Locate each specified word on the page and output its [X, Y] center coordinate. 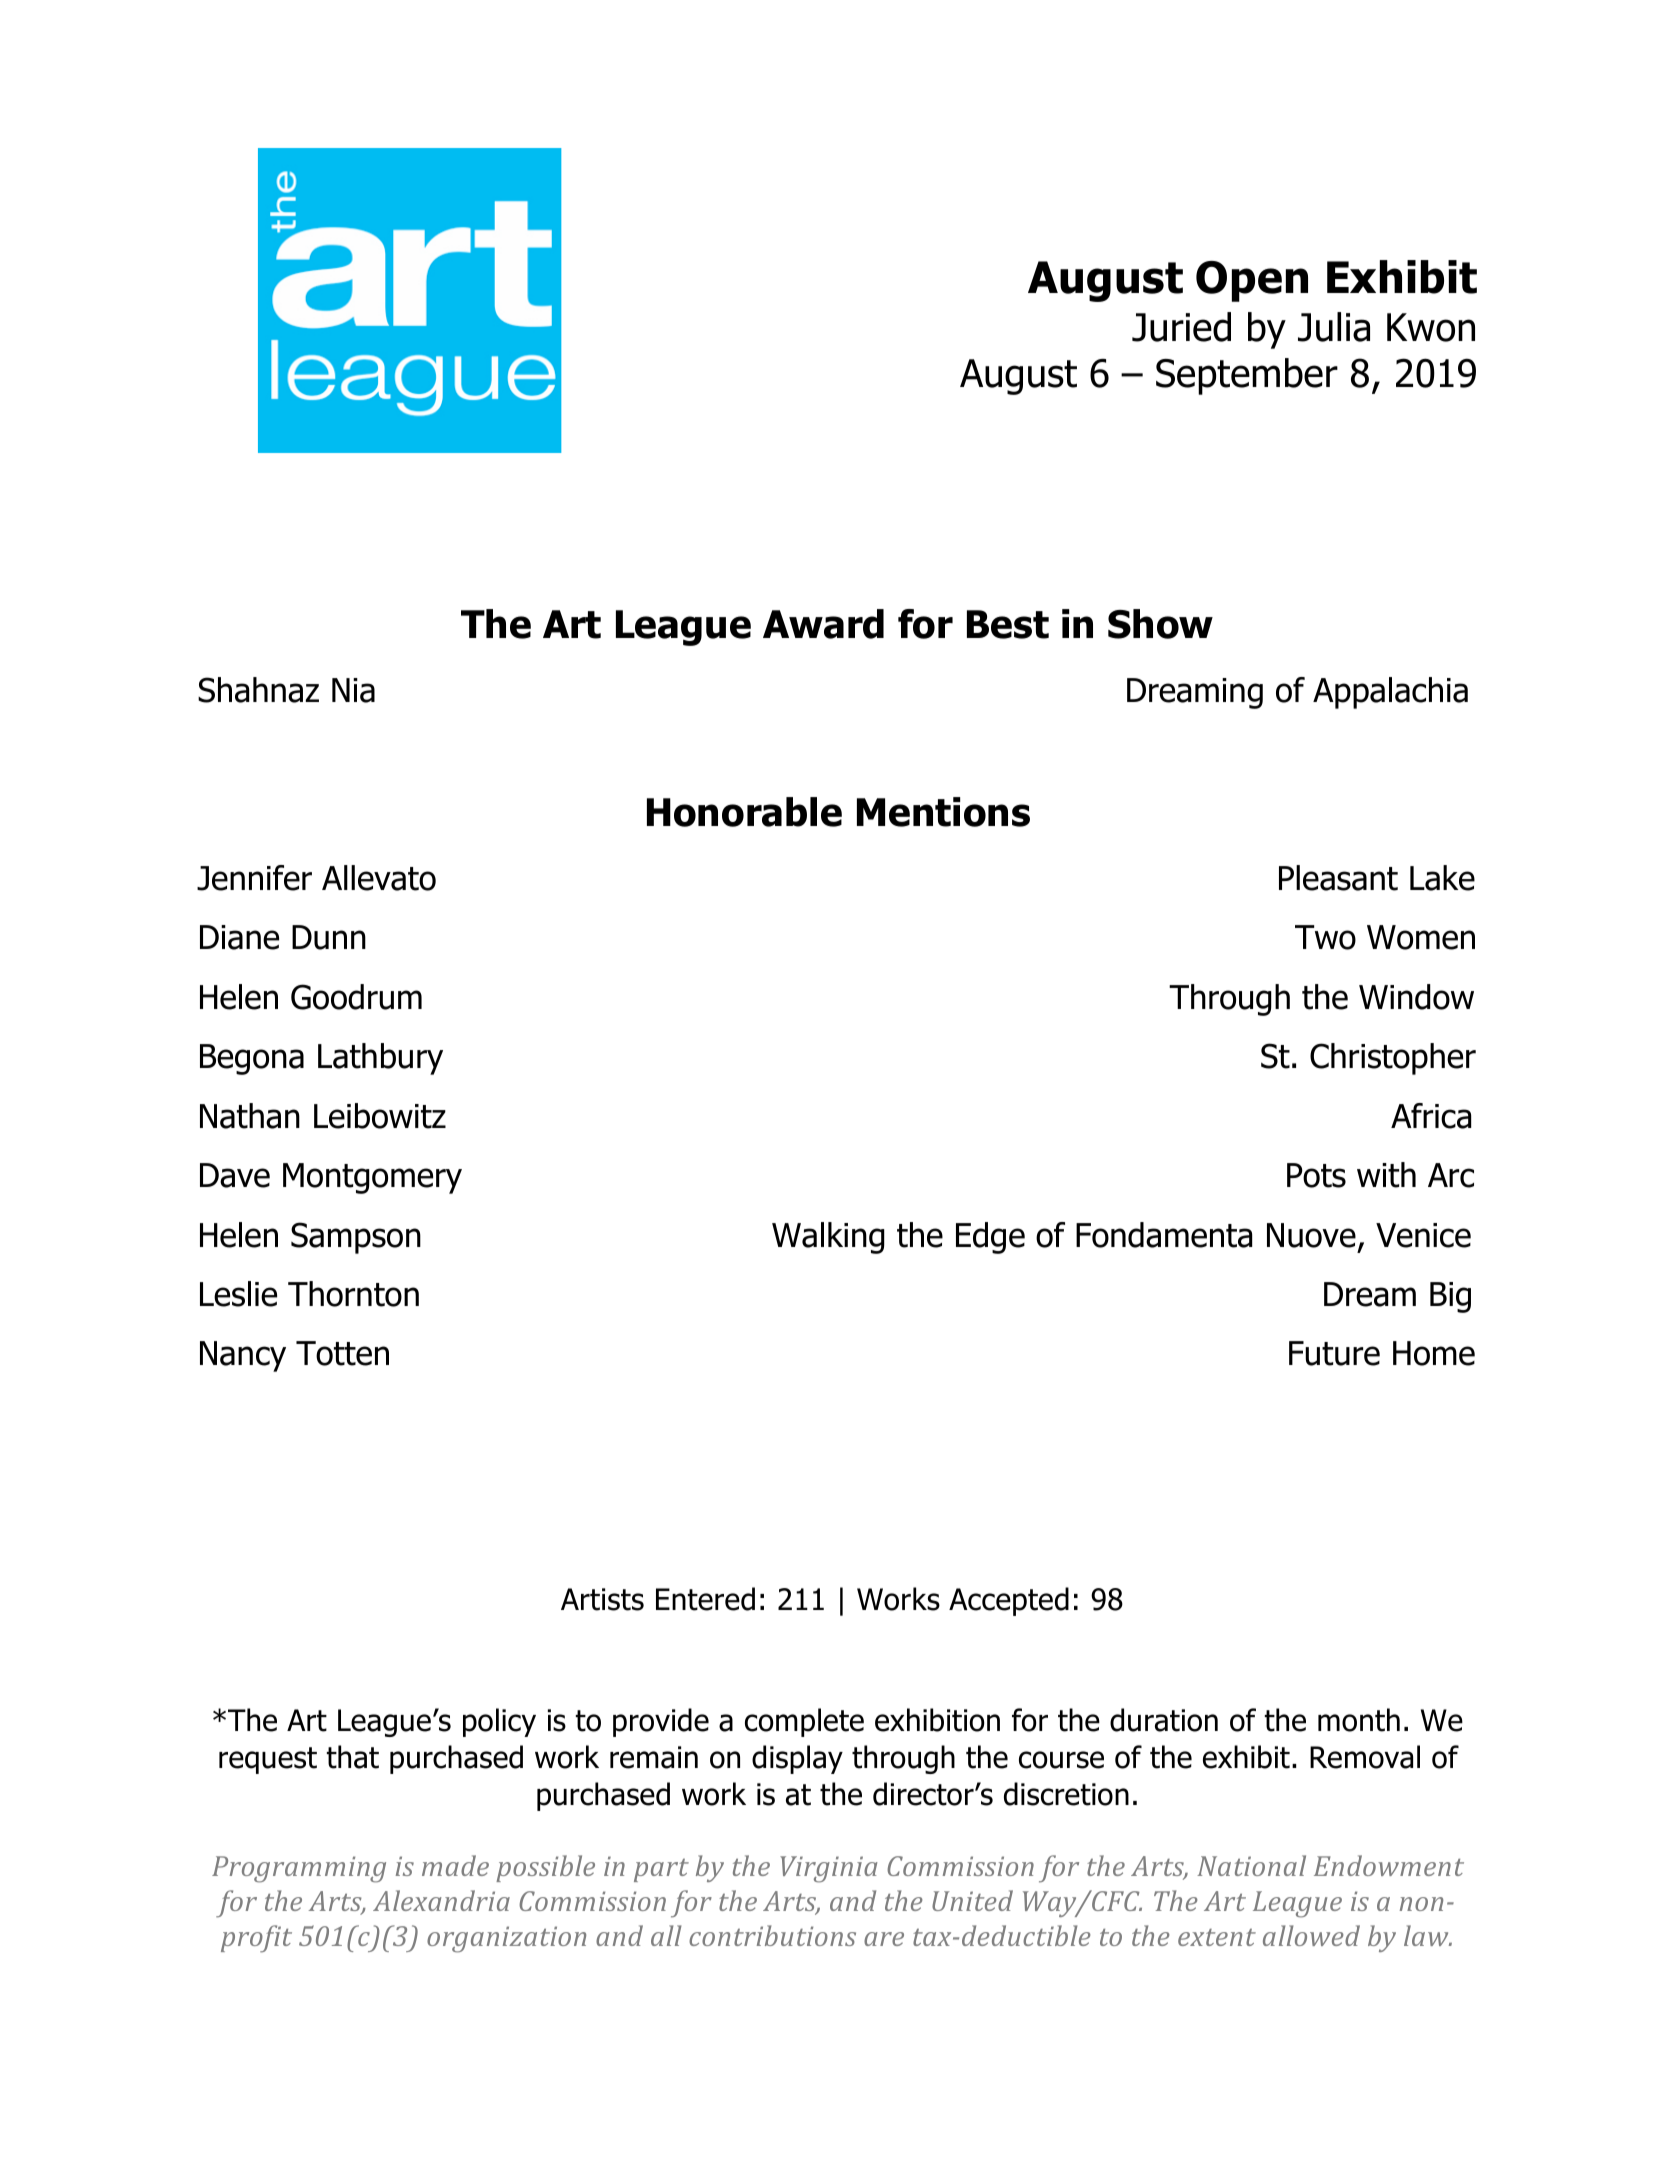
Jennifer [254, 878]
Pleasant [1338, 878]
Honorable [744, 812]
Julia [1334, 327]
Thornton [353, 1294]
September [1247, 376]
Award [823, 624]
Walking [828, 1238]
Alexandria [441, 1900]
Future [1334, 1353]
